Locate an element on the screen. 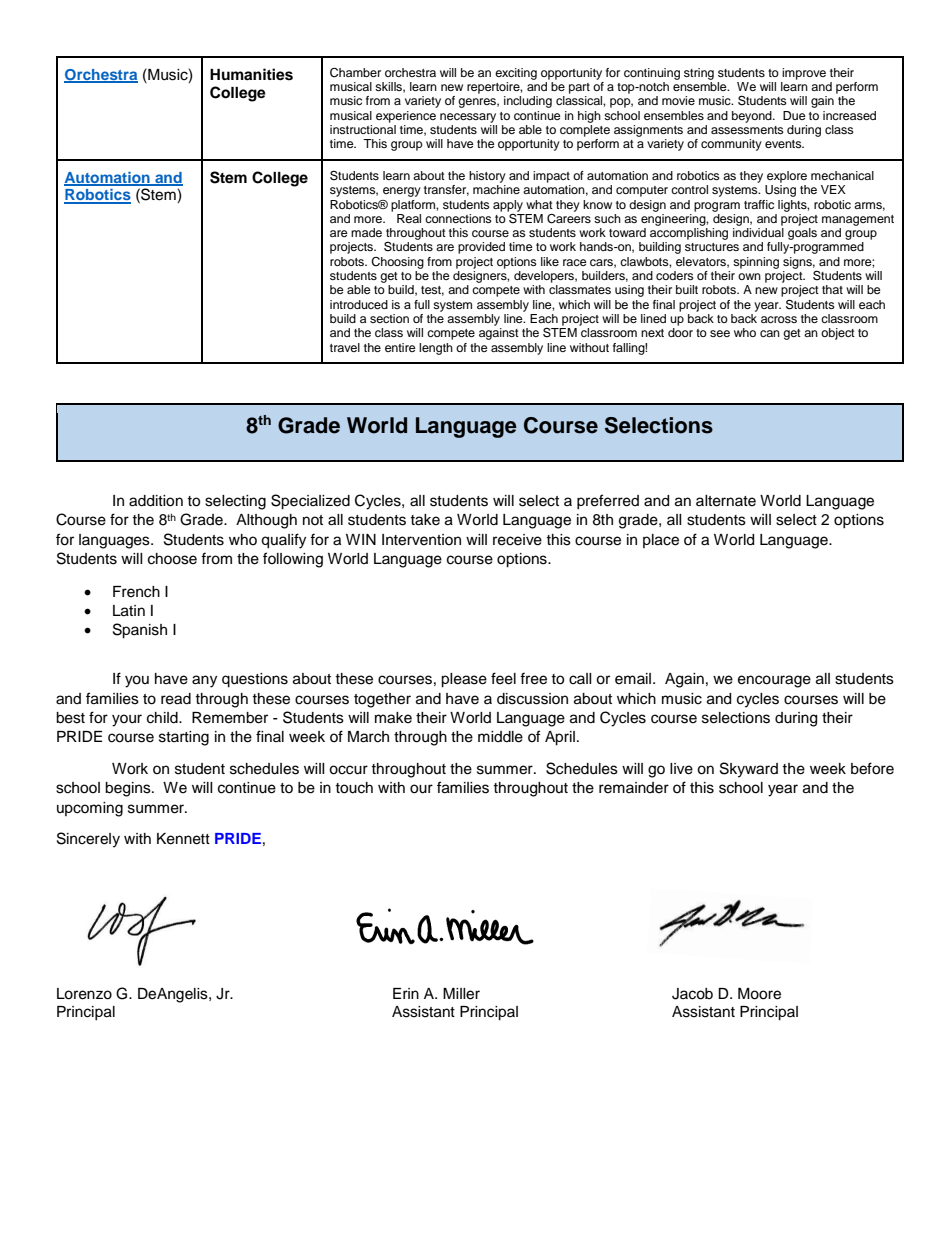 This screenshot has width=952, height=1233. Due is located at coordinates (794, 115).
